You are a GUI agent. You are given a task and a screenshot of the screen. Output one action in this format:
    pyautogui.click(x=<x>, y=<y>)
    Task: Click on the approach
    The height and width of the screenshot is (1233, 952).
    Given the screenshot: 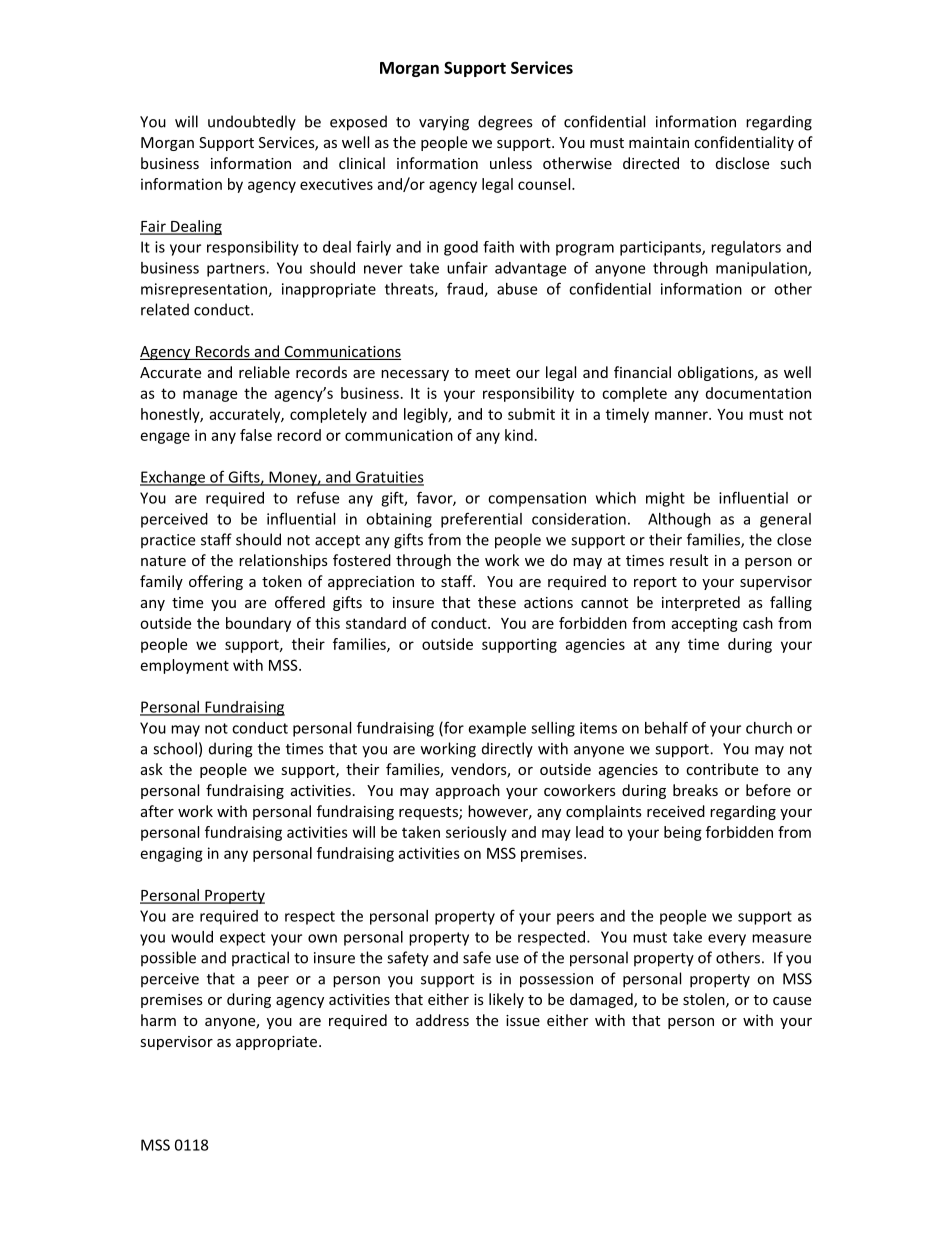 What is the action you would take?
    pyautogui.click(x=468, y=791)
